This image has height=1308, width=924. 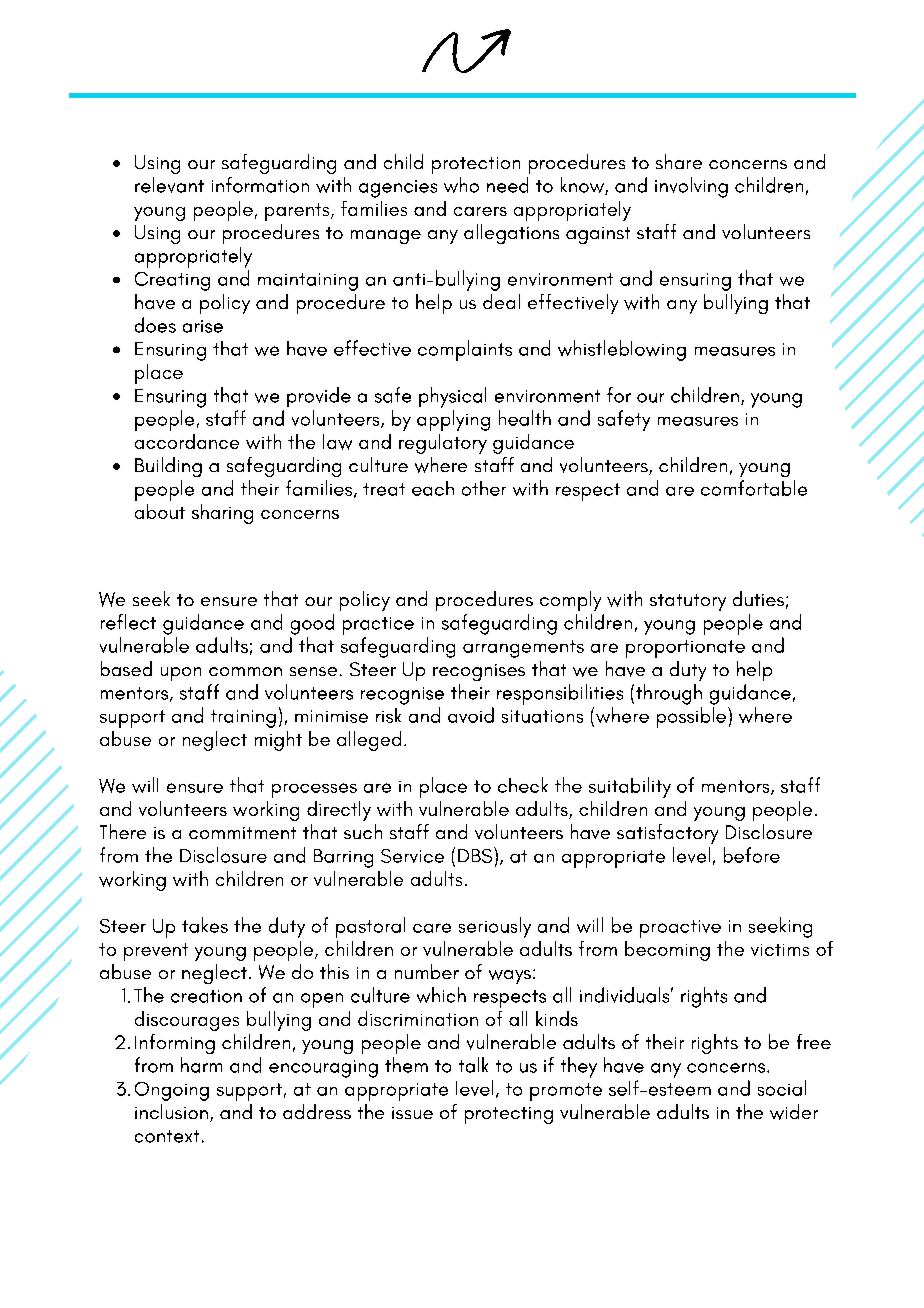 I want to click on upon, so click(x=181, y=674).
